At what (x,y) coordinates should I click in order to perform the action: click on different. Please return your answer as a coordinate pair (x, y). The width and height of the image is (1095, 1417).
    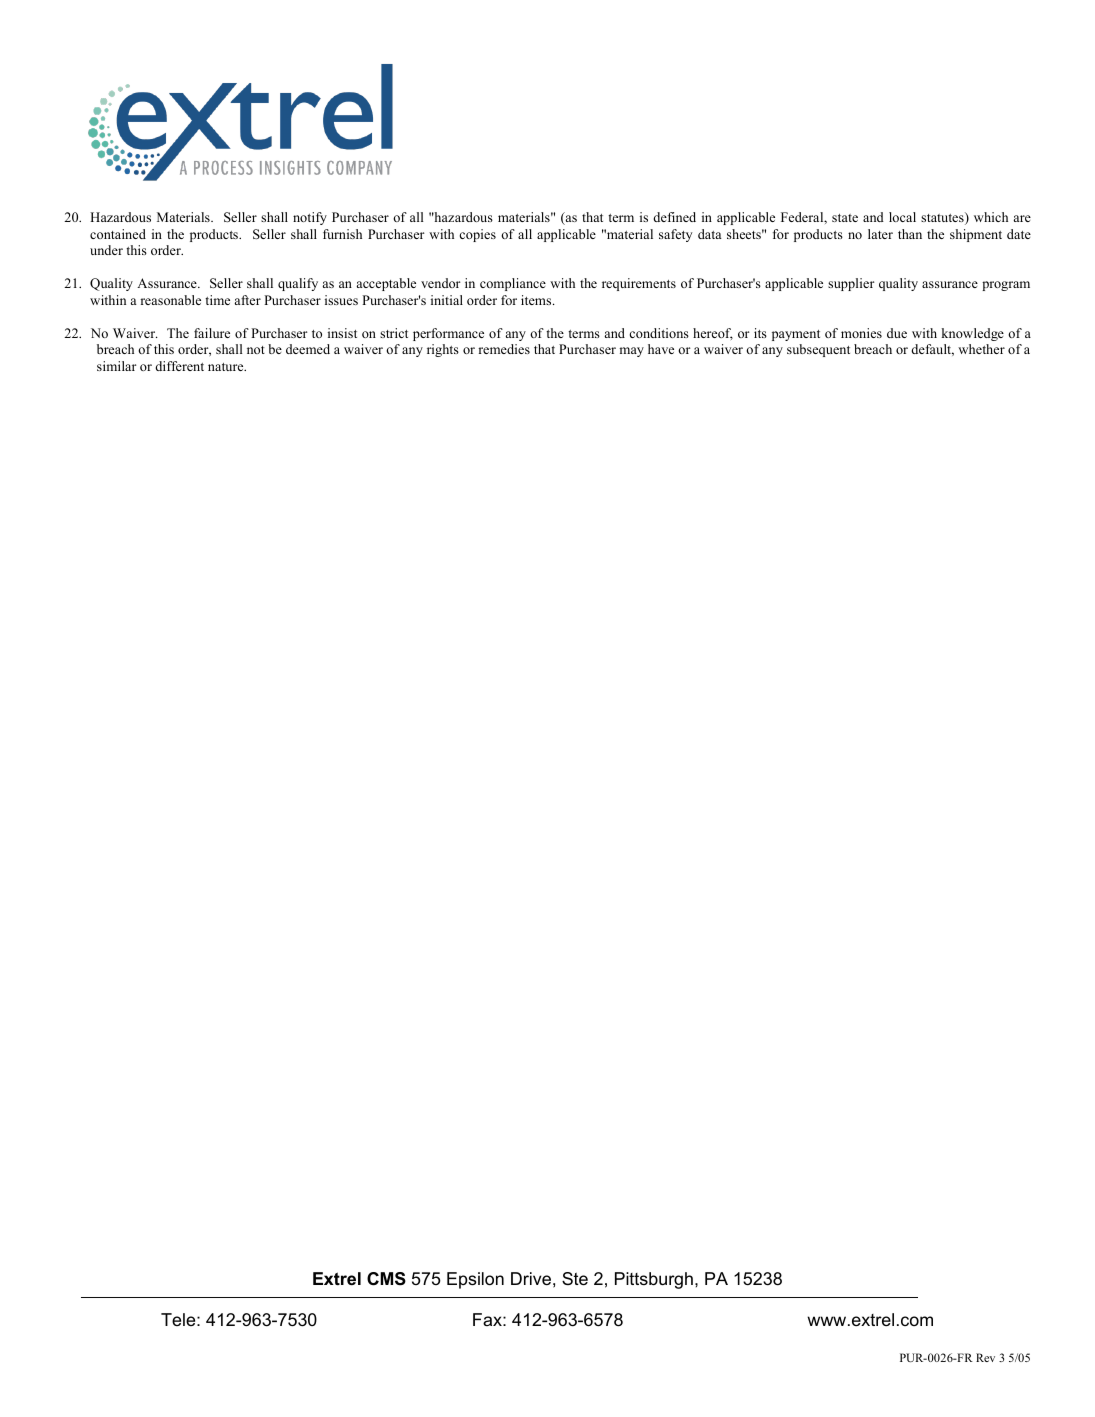
    Looking at the image, I should click on (179, 366).
